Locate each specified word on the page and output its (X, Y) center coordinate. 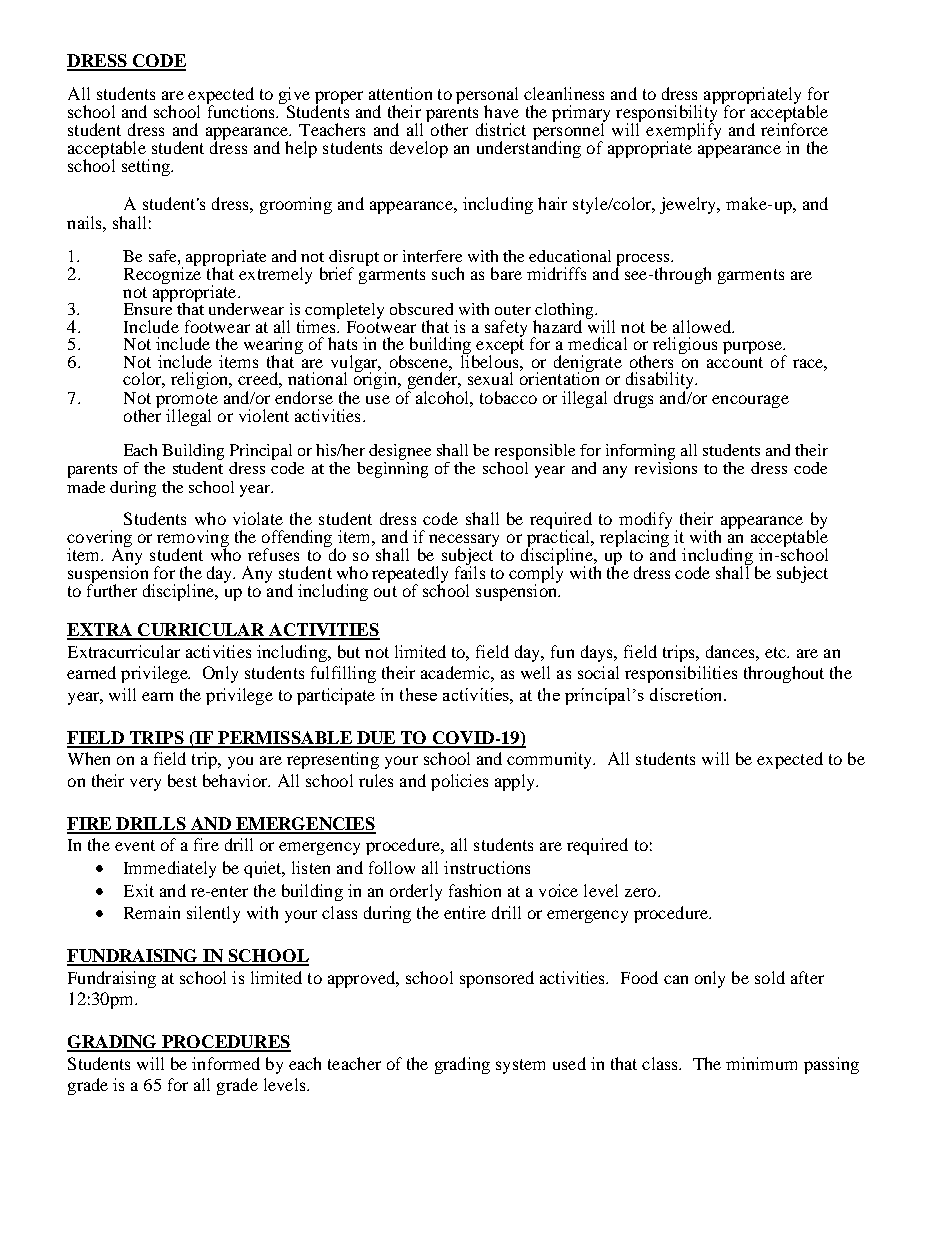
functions (242, 110)
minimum (761, 1063)
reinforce (794, 128)
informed (226, 1063)
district (501, 129)
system (520, 1066)
